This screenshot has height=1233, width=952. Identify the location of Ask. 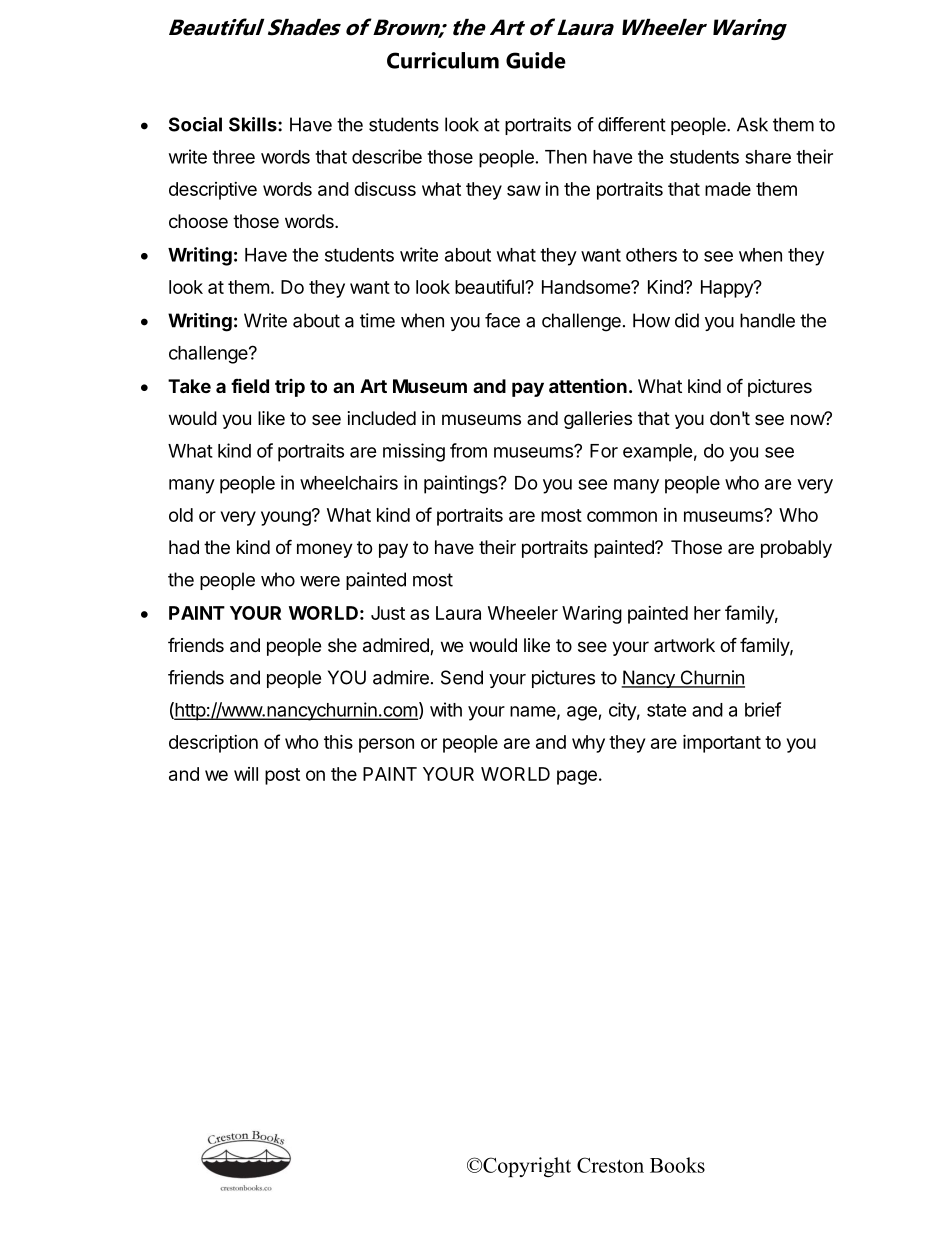
(752, 124).
